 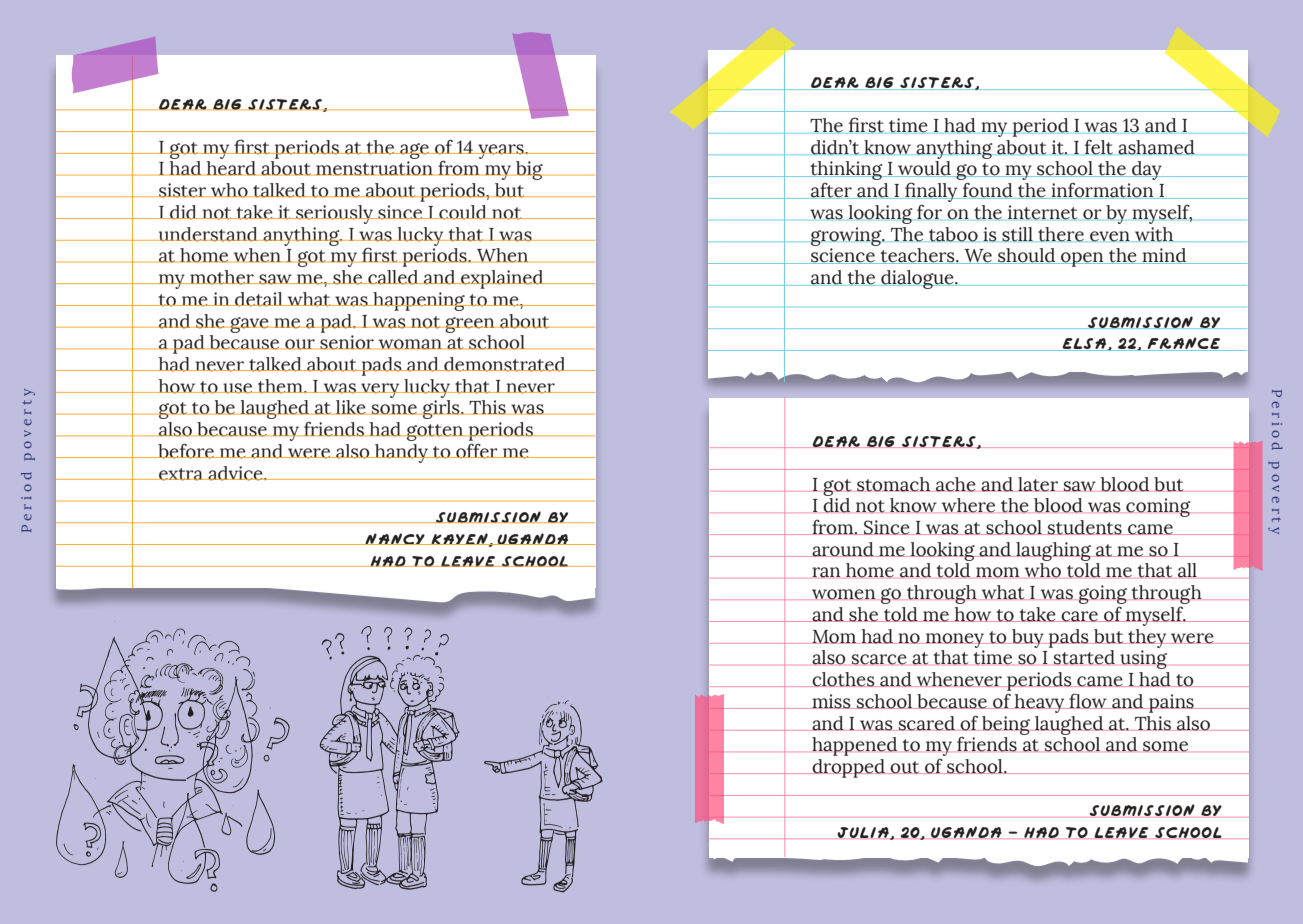 What do you see at coordinates (1184, 344) in the screenshot?
I see `France` at bounding box center [1184, 344].
